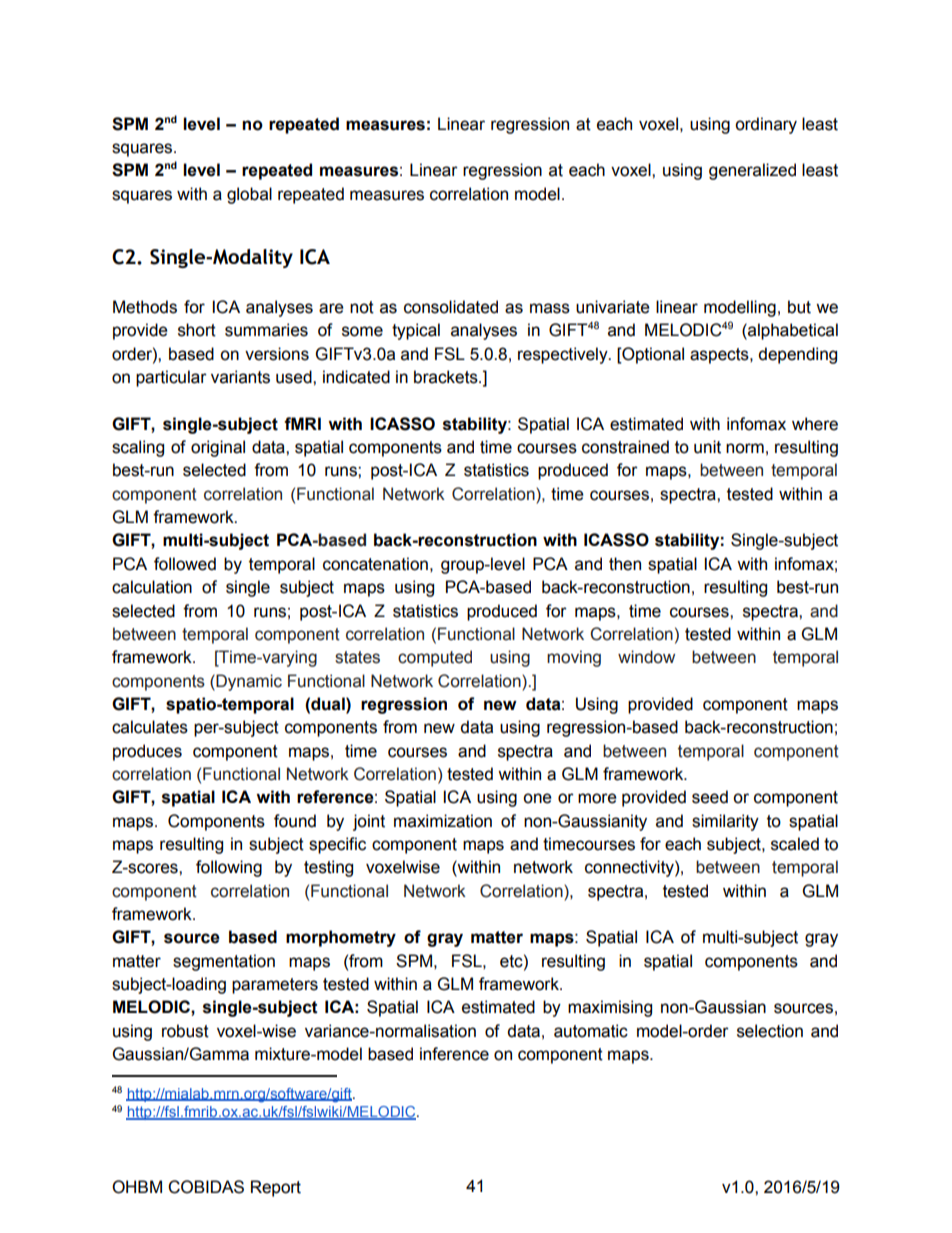  What do you see at coordinates (752, 171) in the page?
I see `generalized` at bounding box center [752, 171].
